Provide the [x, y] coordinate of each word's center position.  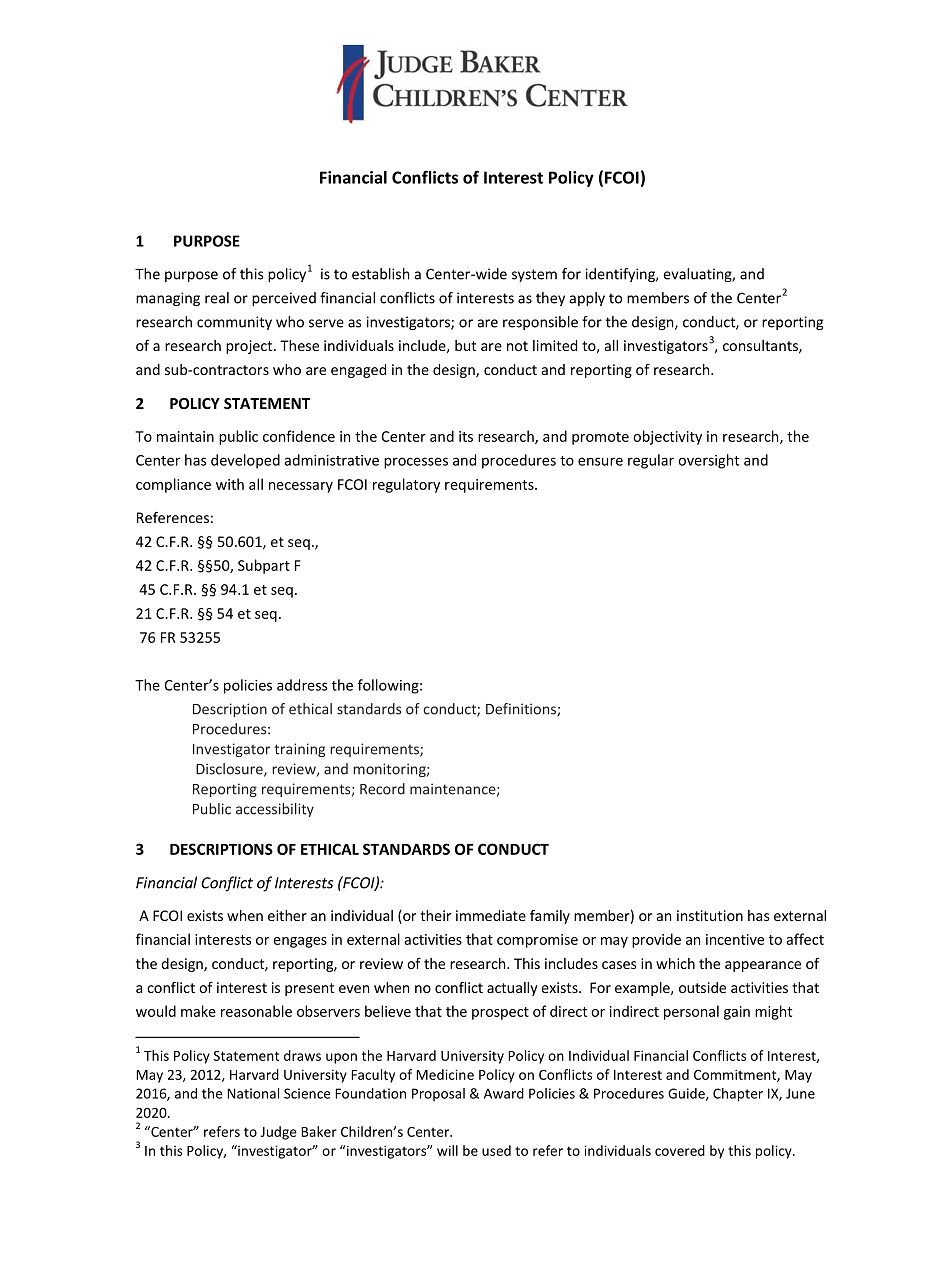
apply [587, 299]
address [302, 685]
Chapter [738, 1095]
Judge [278, 1133]
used [496, 1150]
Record [382, 789]
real [217, 298]
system [534, 275]
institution [710, 915]
